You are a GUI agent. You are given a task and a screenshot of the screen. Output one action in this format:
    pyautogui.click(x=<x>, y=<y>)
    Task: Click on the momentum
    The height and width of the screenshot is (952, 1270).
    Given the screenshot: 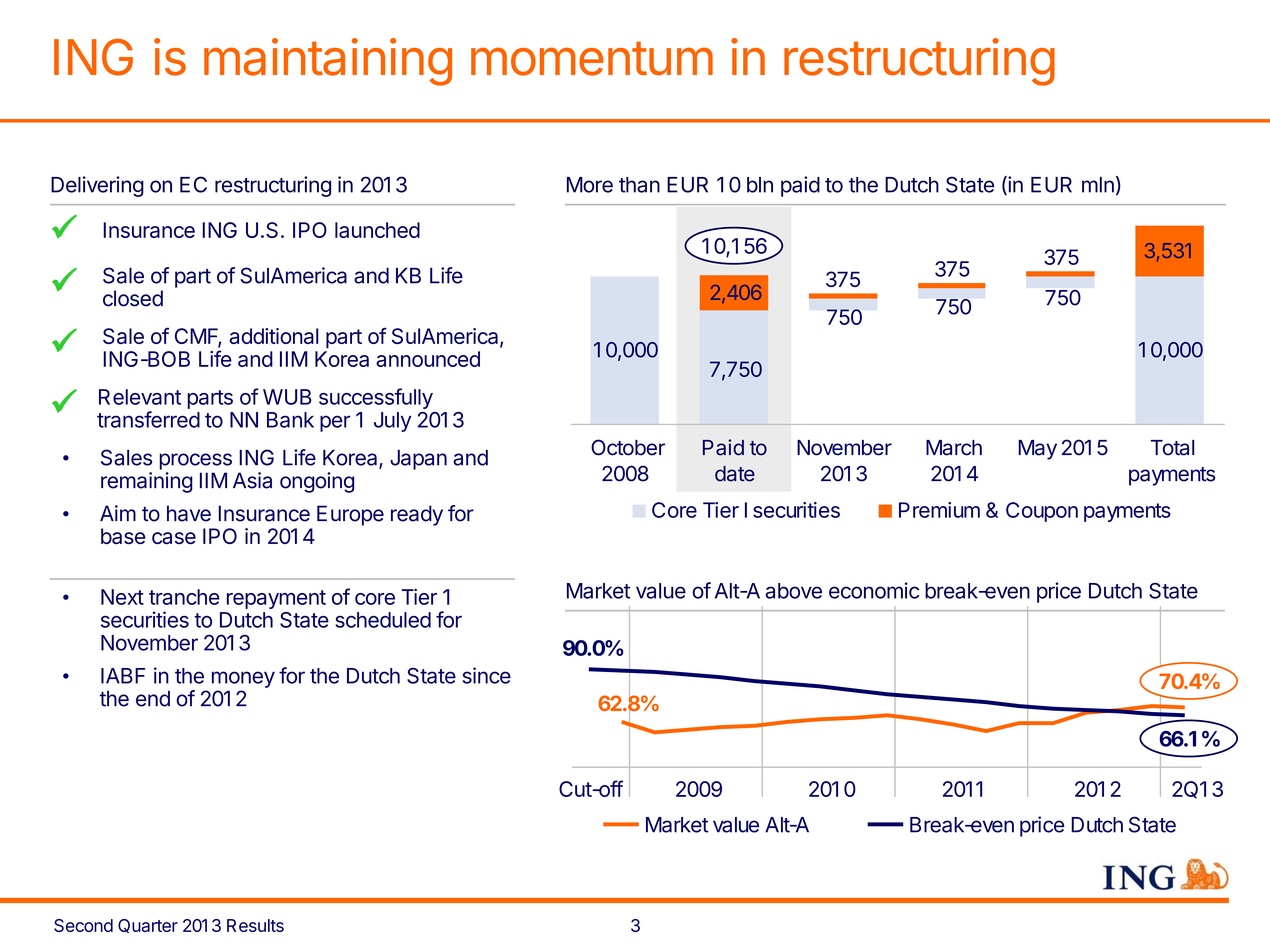 What is the action you would take?
    pyautogui.click(x=592, y=59)
